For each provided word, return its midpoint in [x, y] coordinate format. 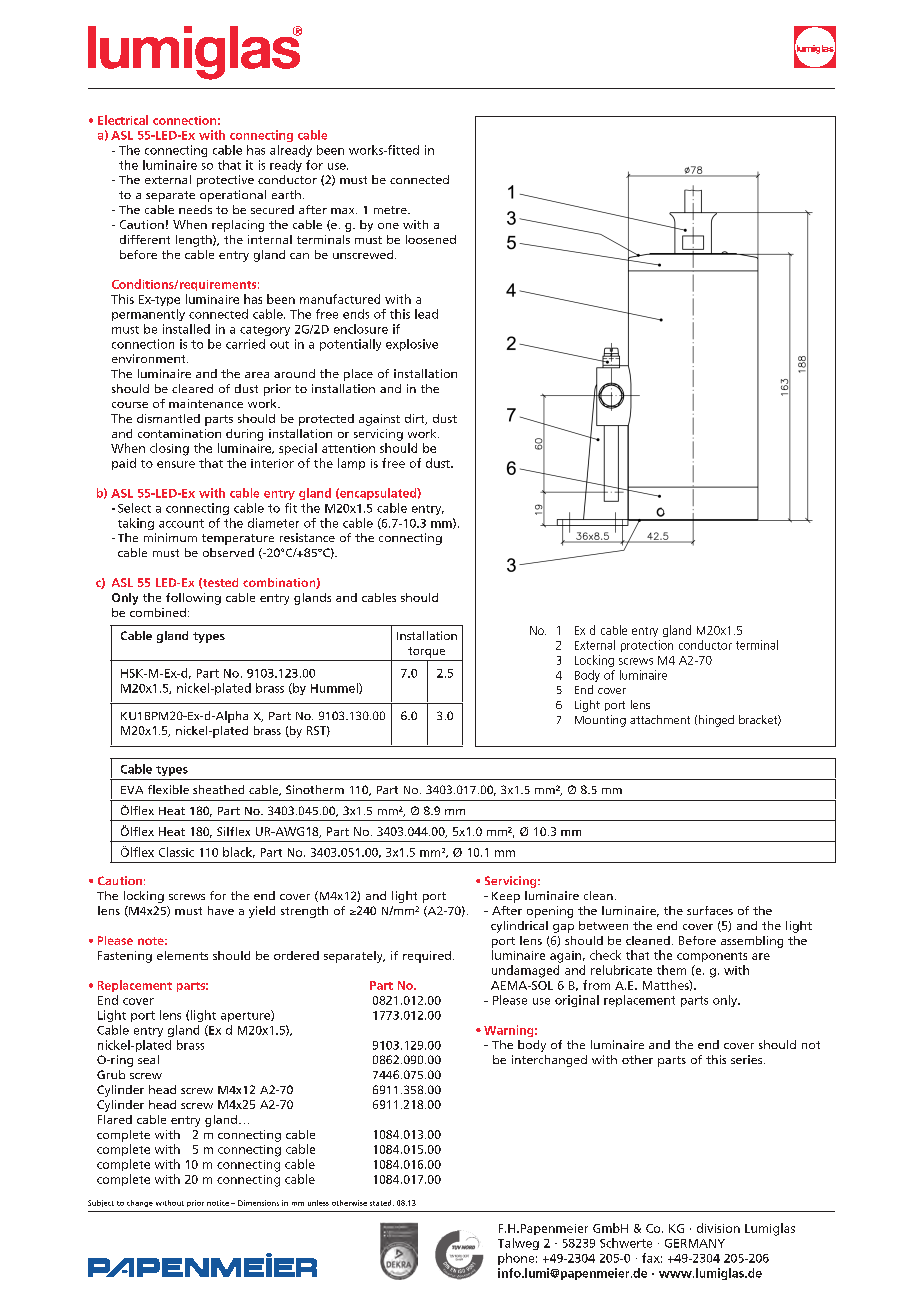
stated [382, 1203]
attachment [660, 719]
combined [158, 612]
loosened [431, 239]
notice [218, 1203]
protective [225, 181]
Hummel [335, 688]
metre [391, 210]
